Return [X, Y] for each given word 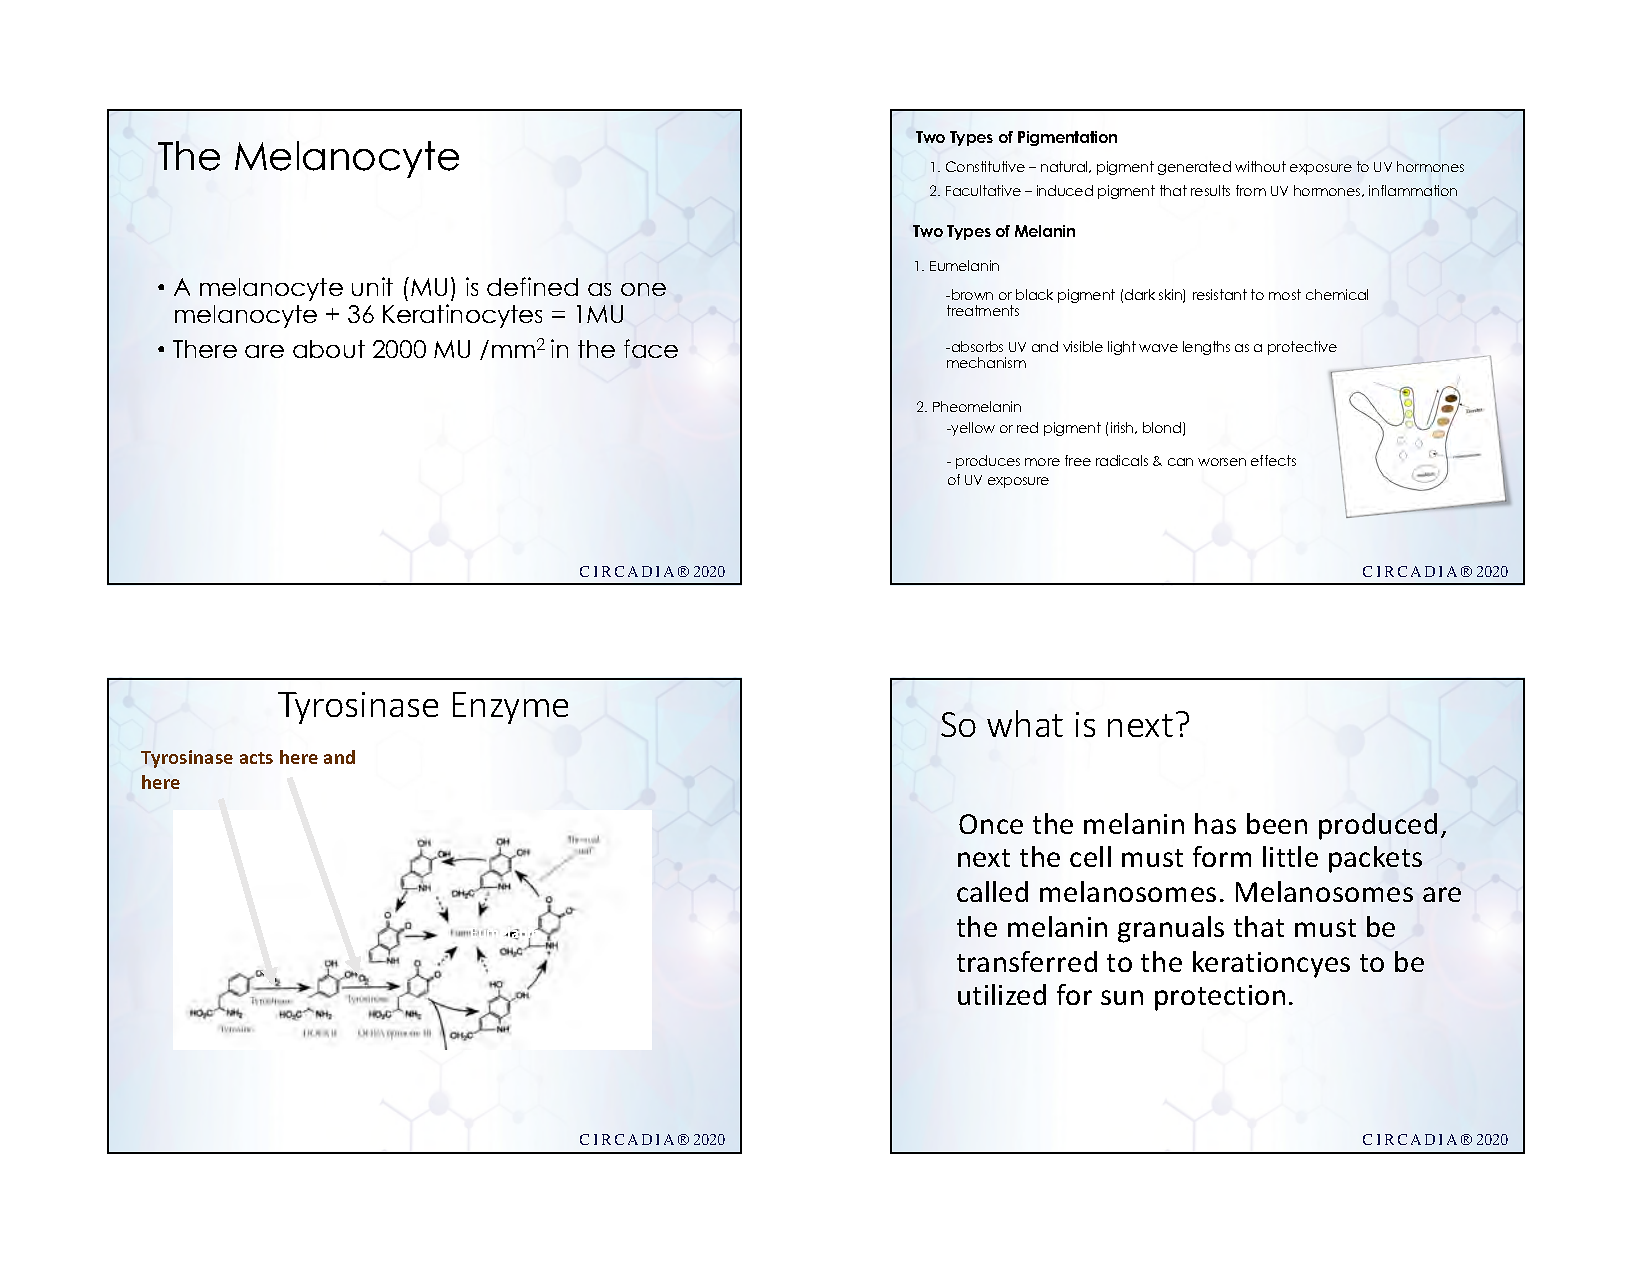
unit [372, 286]
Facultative [983, 190]
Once [991, 824]
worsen [1222, 462]
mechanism [986, 362]
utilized [1002, 994]
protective [1302, 348]
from [1251, 190]
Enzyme [510, 708]
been [1277, 823]
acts [256, 758]
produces [988, 462]
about [329, 349]
